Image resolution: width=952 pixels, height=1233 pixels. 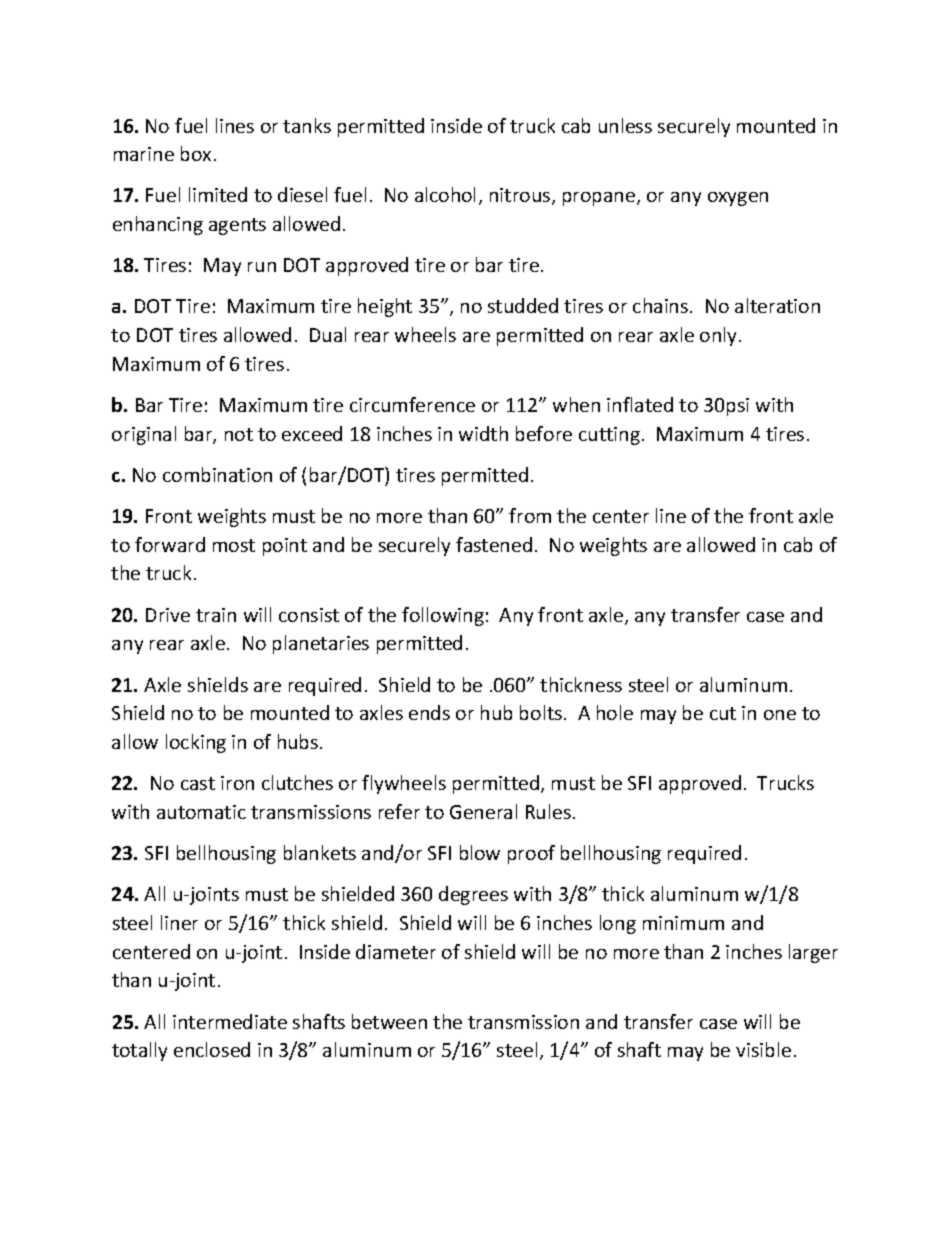 I want to click on intermediate, so click(x=230, y=1021).
